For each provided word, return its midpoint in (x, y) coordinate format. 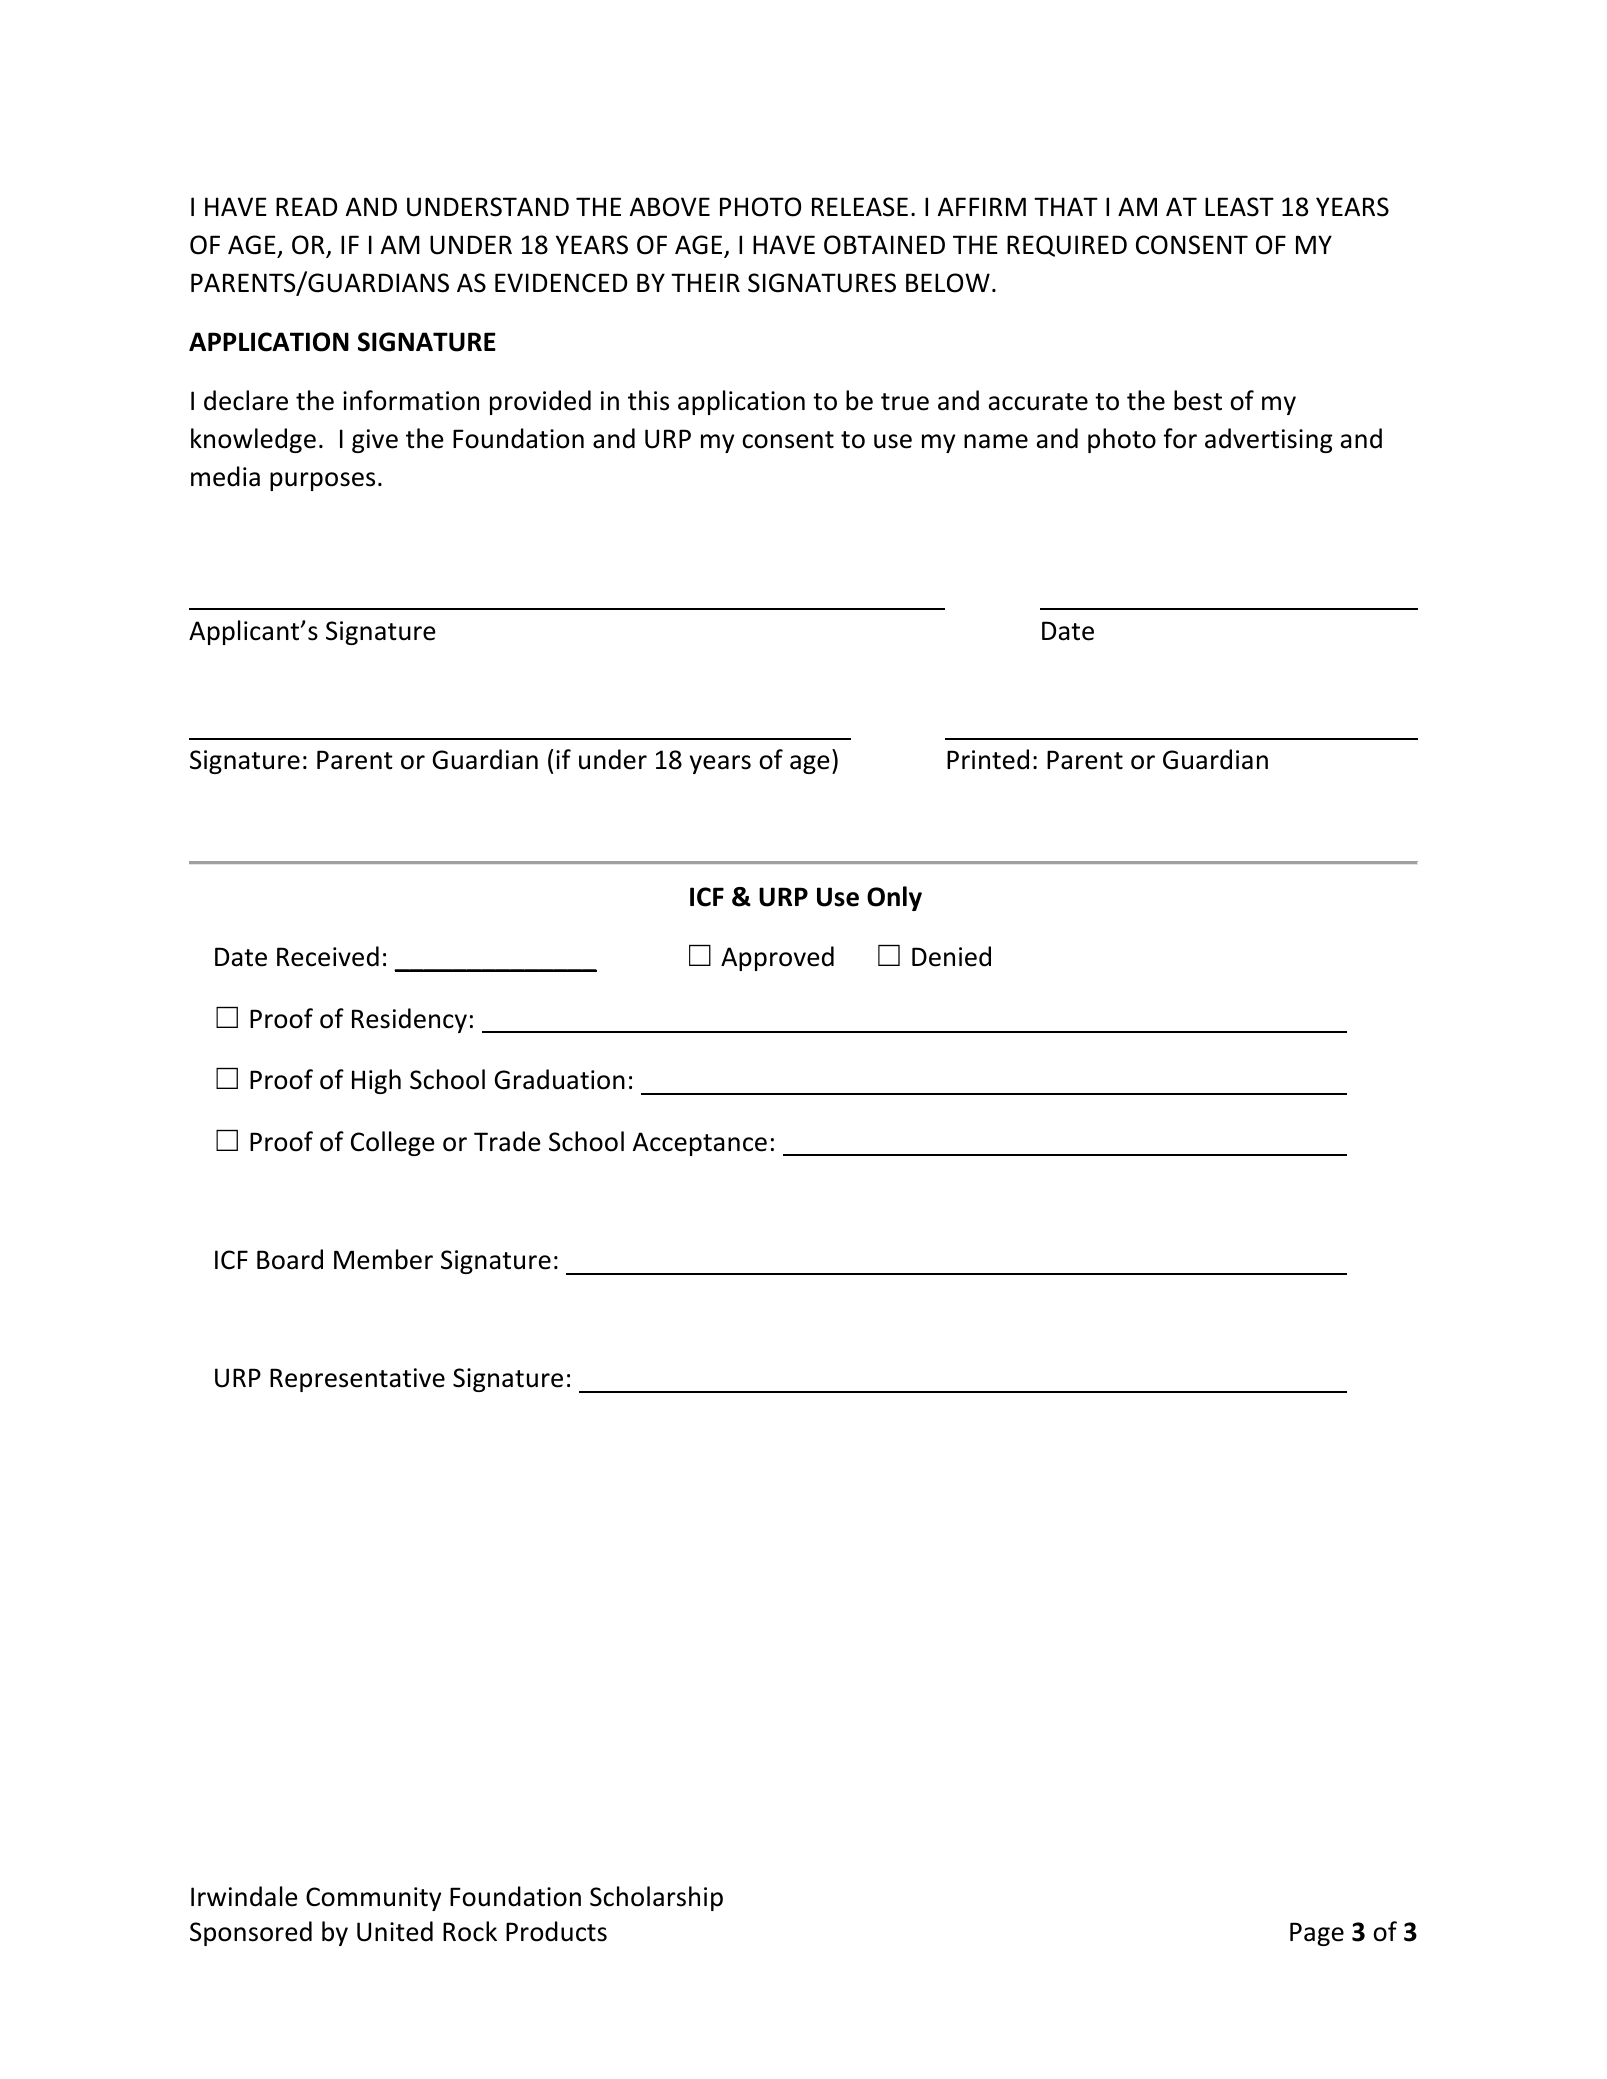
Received (328, 956)
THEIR (705, 282)
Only (894, 898)
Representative (357, 1380)
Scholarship (656, 1898)
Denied (951, 956)
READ (306, 206)
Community (373, 1899)
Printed (988, 759)
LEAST (1239, 207)
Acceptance (700, 1144)
